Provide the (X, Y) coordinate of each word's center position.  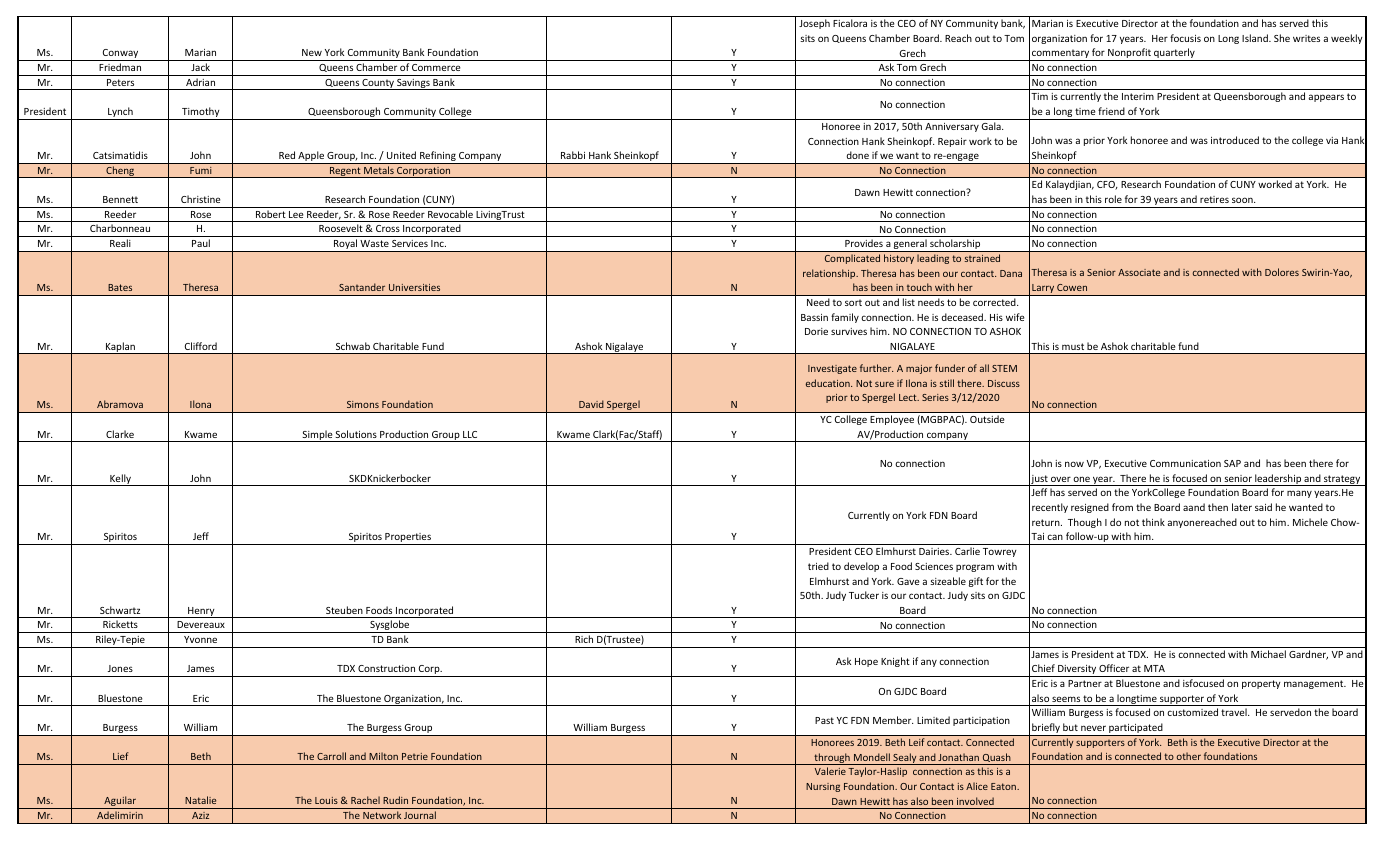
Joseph (814, 24)
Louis (326, 800)
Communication (1185, 463)
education (829, 383)
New (312, 52)
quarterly (1174, 54)
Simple (317, 436)
